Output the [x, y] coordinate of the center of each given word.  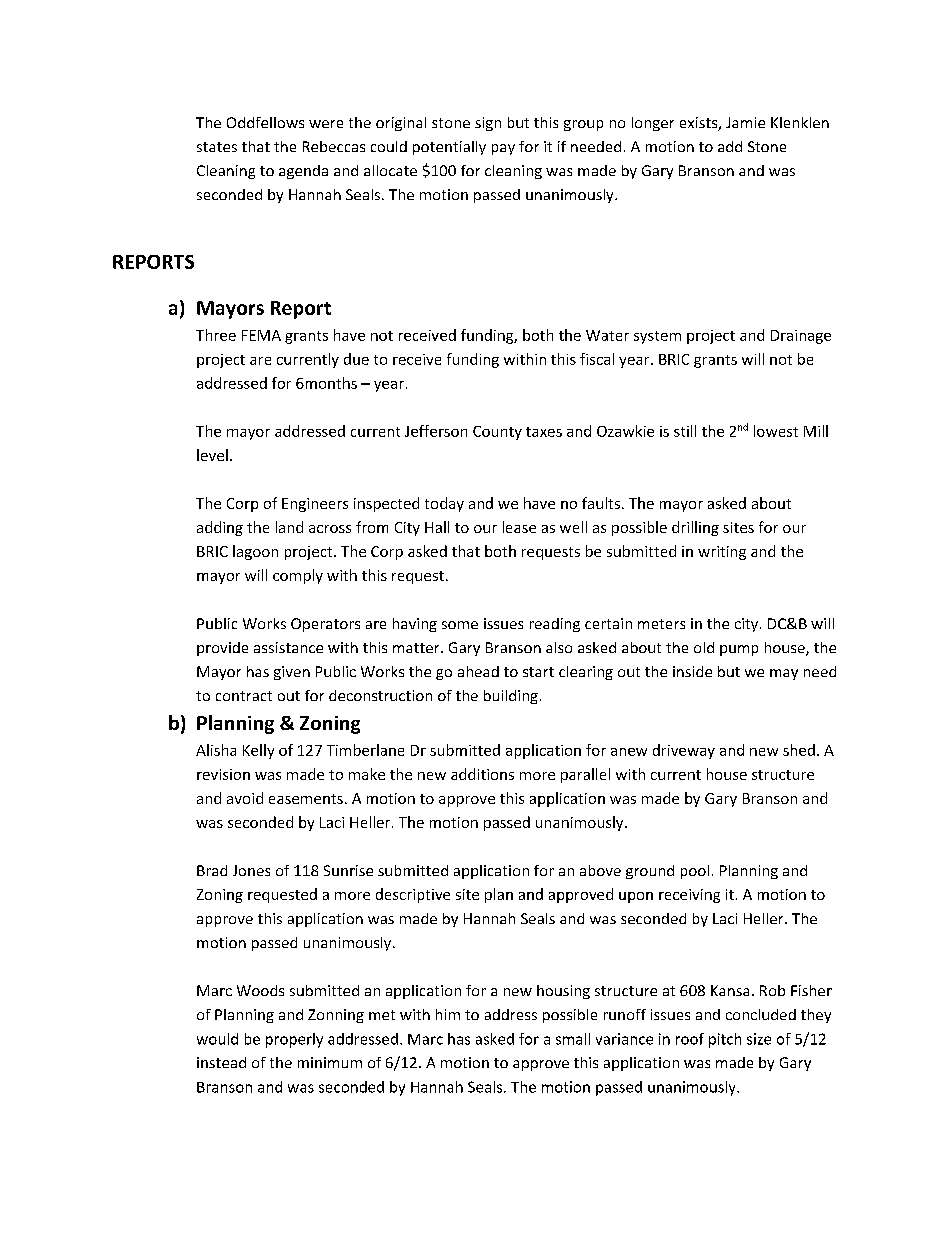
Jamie [745, 122]
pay [503, 149]
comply [298, 576]
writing [722, 553]
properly [294, 1040]
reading [555, 625]
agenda [303, 172]
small [573, 1039]
